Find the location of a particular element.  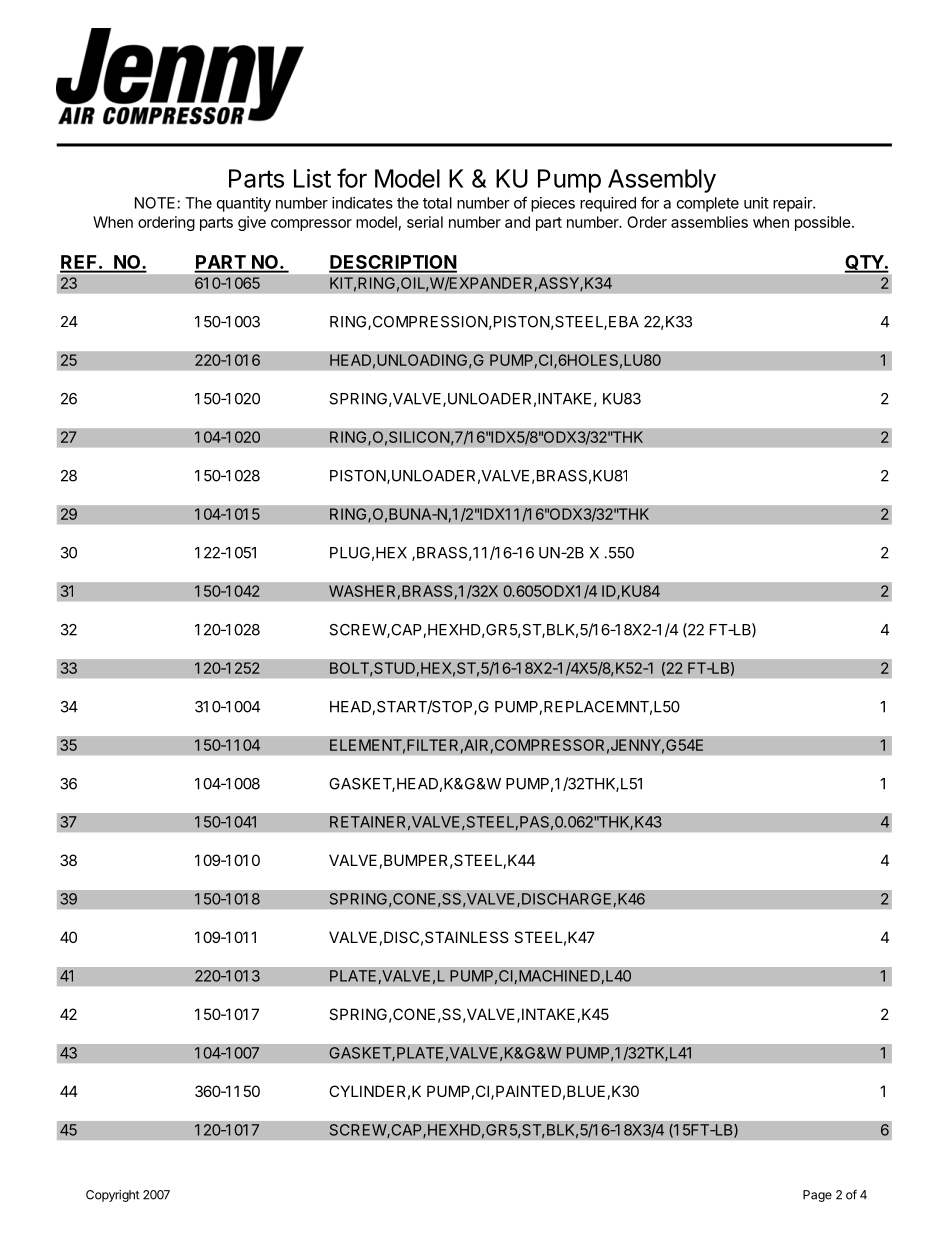

quantity is located at coordinates (244, 204).
